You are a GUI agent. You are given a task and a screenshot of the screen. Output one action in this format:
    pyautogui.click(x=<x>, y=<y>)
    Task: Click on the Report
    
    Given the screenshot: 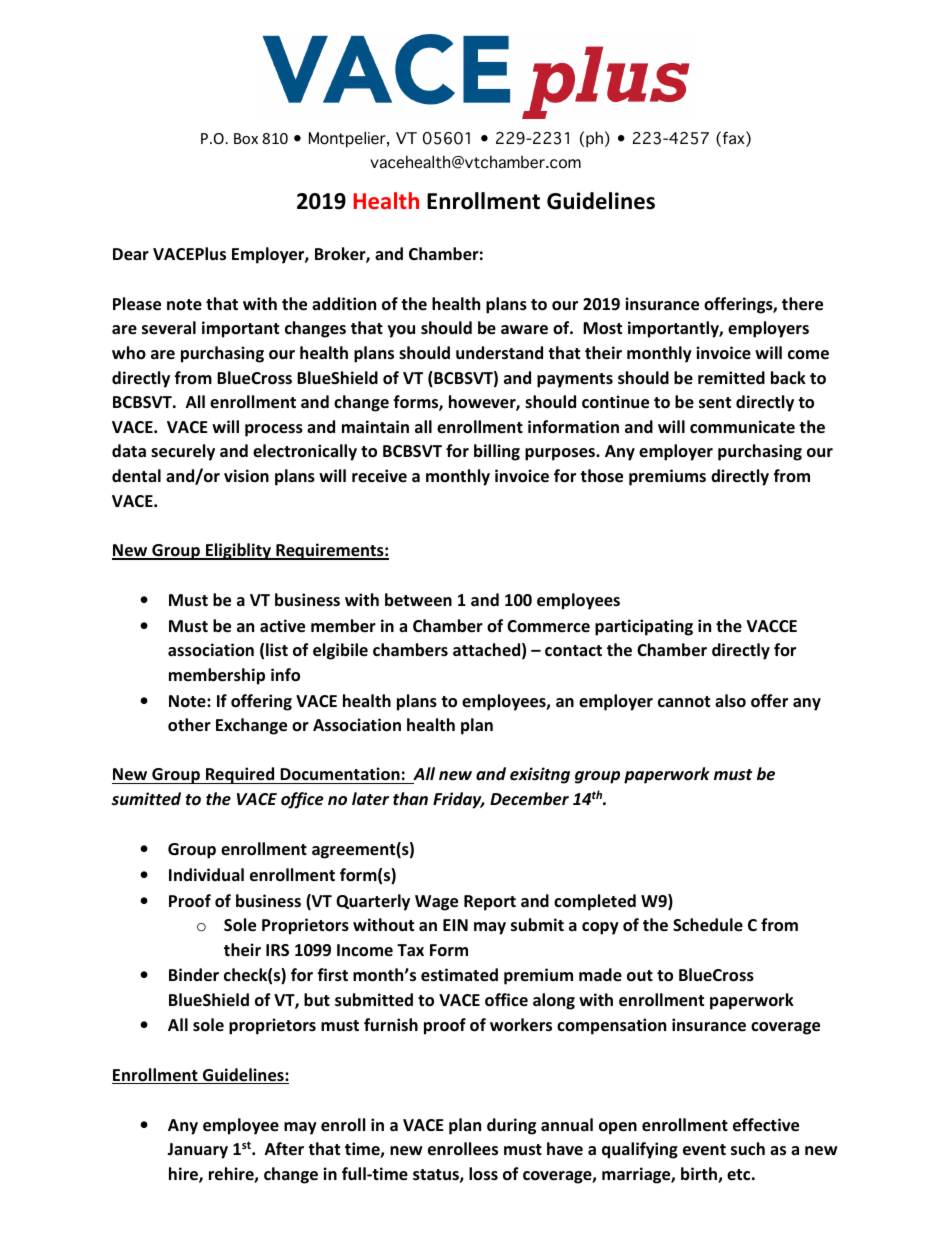 What is the action you would take?
    pyautogui.click(x=490, y=903)
